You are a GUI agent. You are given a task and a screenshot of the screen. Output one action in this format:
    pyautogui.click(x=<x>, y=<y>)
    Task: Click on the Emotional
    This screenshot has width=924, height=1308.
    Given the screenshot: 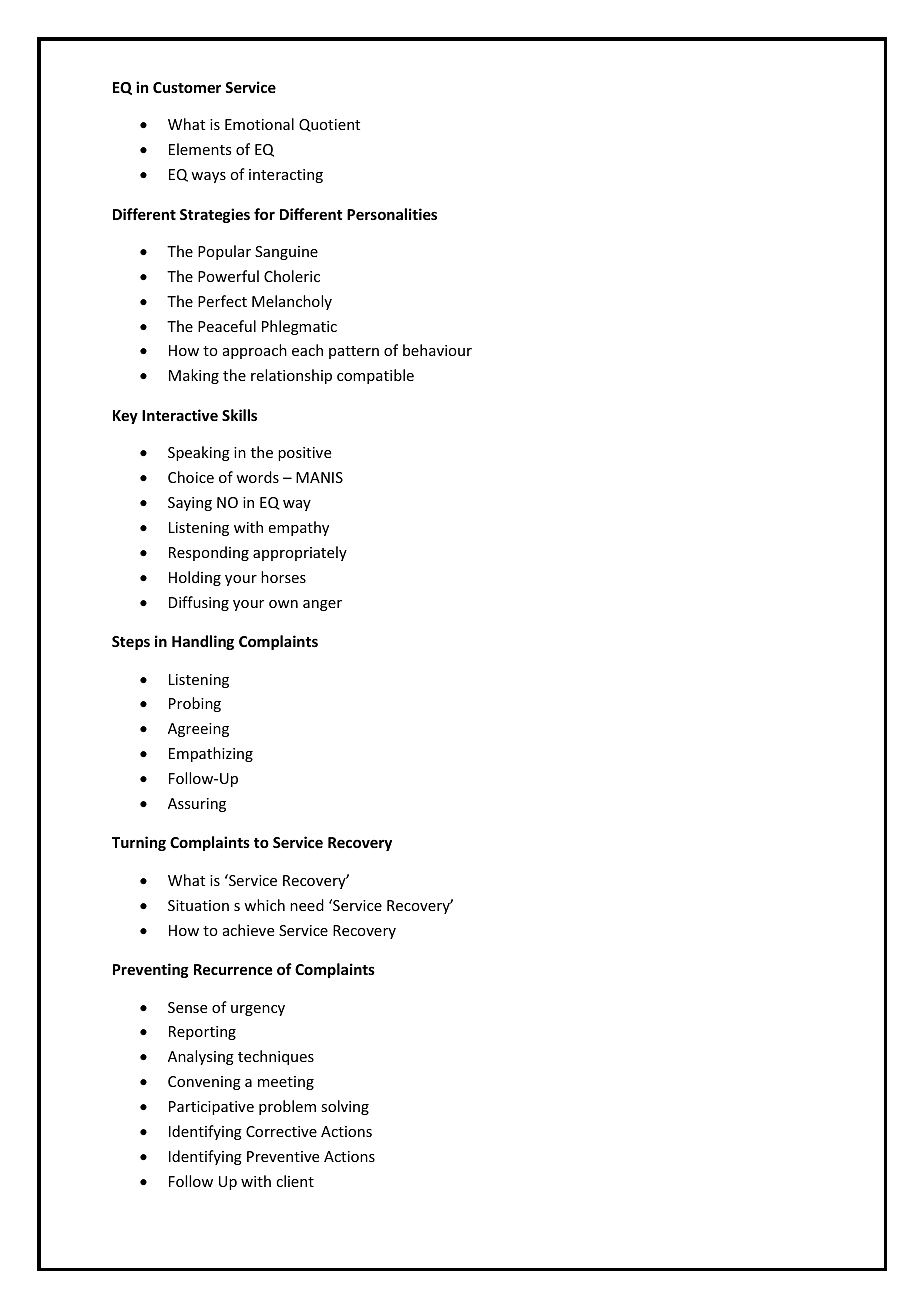 What is the action you would take?
    pyautogui.click(x=259, y=124)
